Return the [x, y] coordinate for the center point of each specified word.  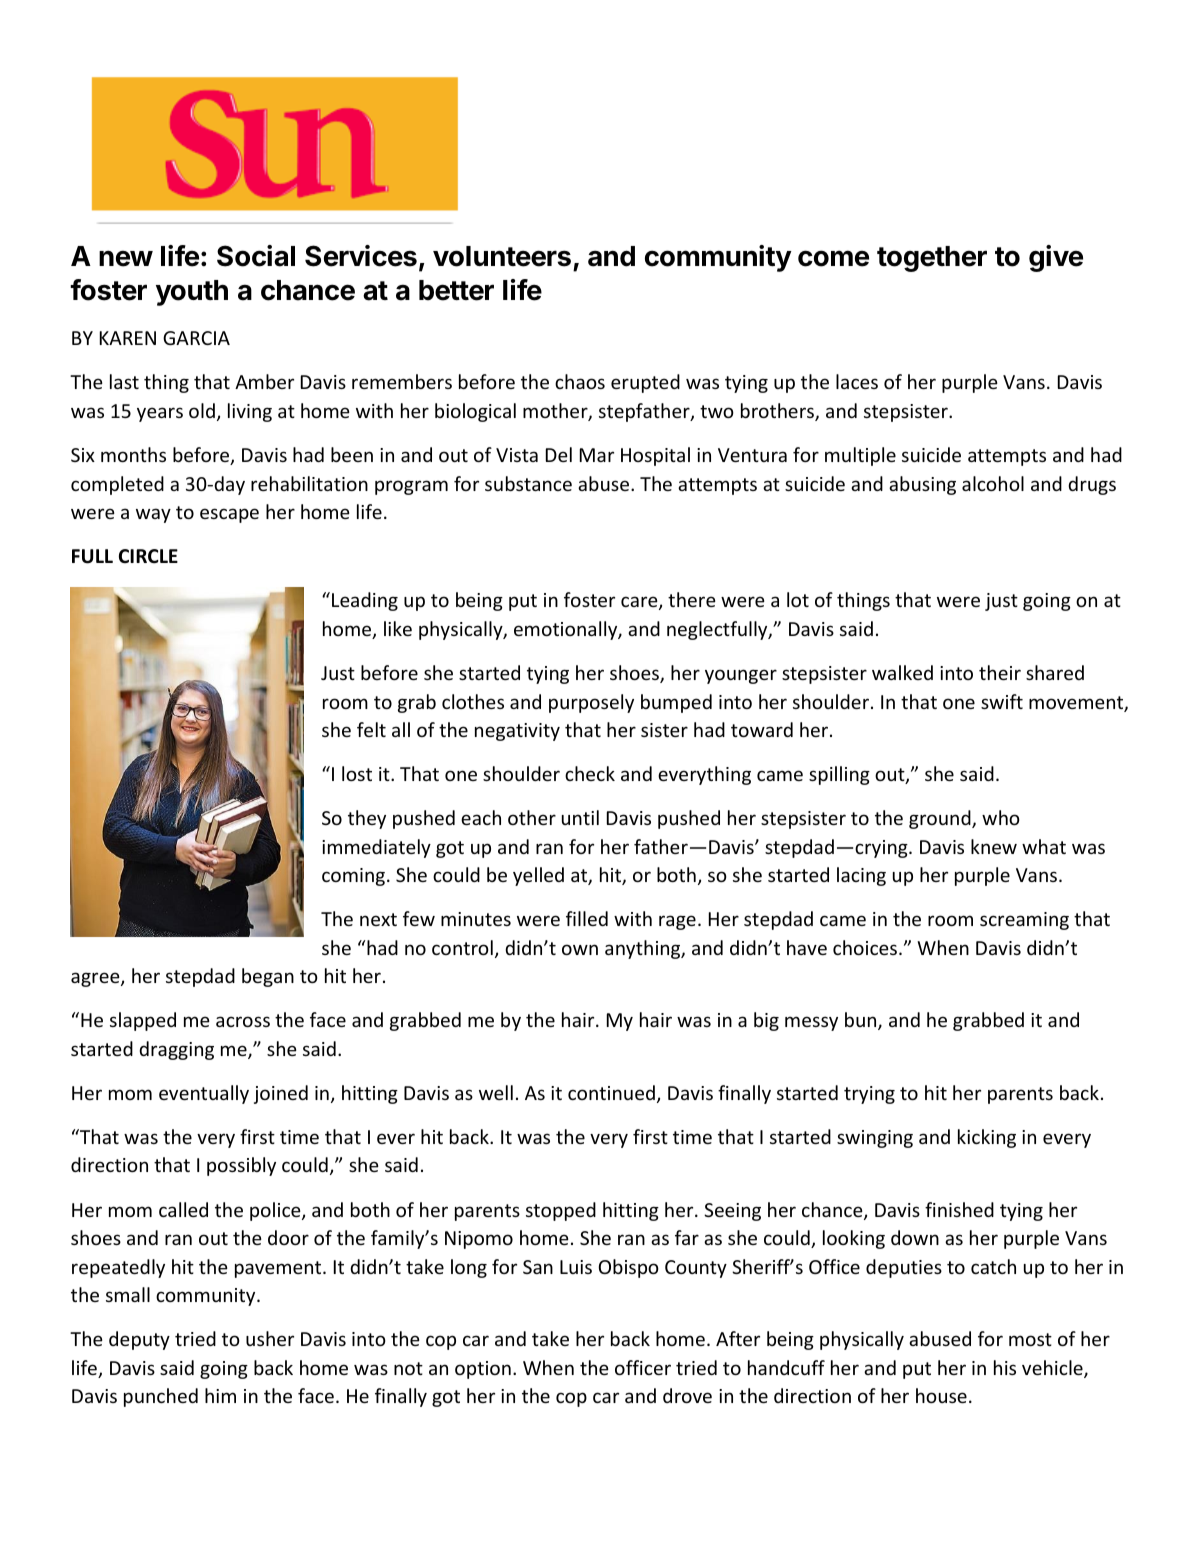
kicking [987, 1138]
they [367, 819]
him [220, 1395]
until [580, 817]
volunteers [502, 256]
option [483, 1370]
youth [192, 293]
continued [611, 1092]
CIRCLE [148, 556]
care [640, 603]
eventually [204, 1094]
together [932, 259]
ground [941, 819]
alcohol [993, 483]
